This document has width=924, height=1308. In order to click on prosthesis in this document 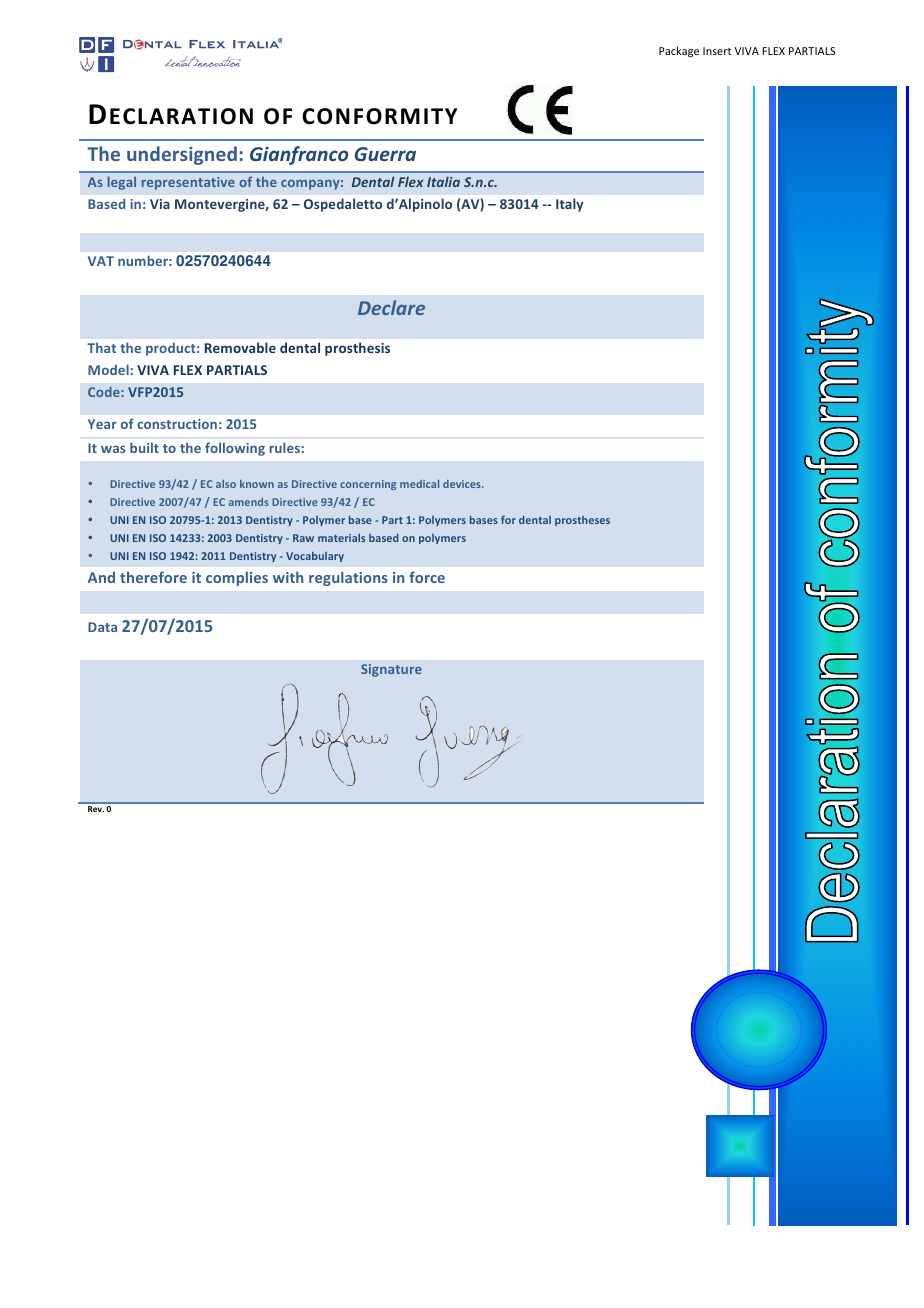, I will do `click(357, 349)`.
